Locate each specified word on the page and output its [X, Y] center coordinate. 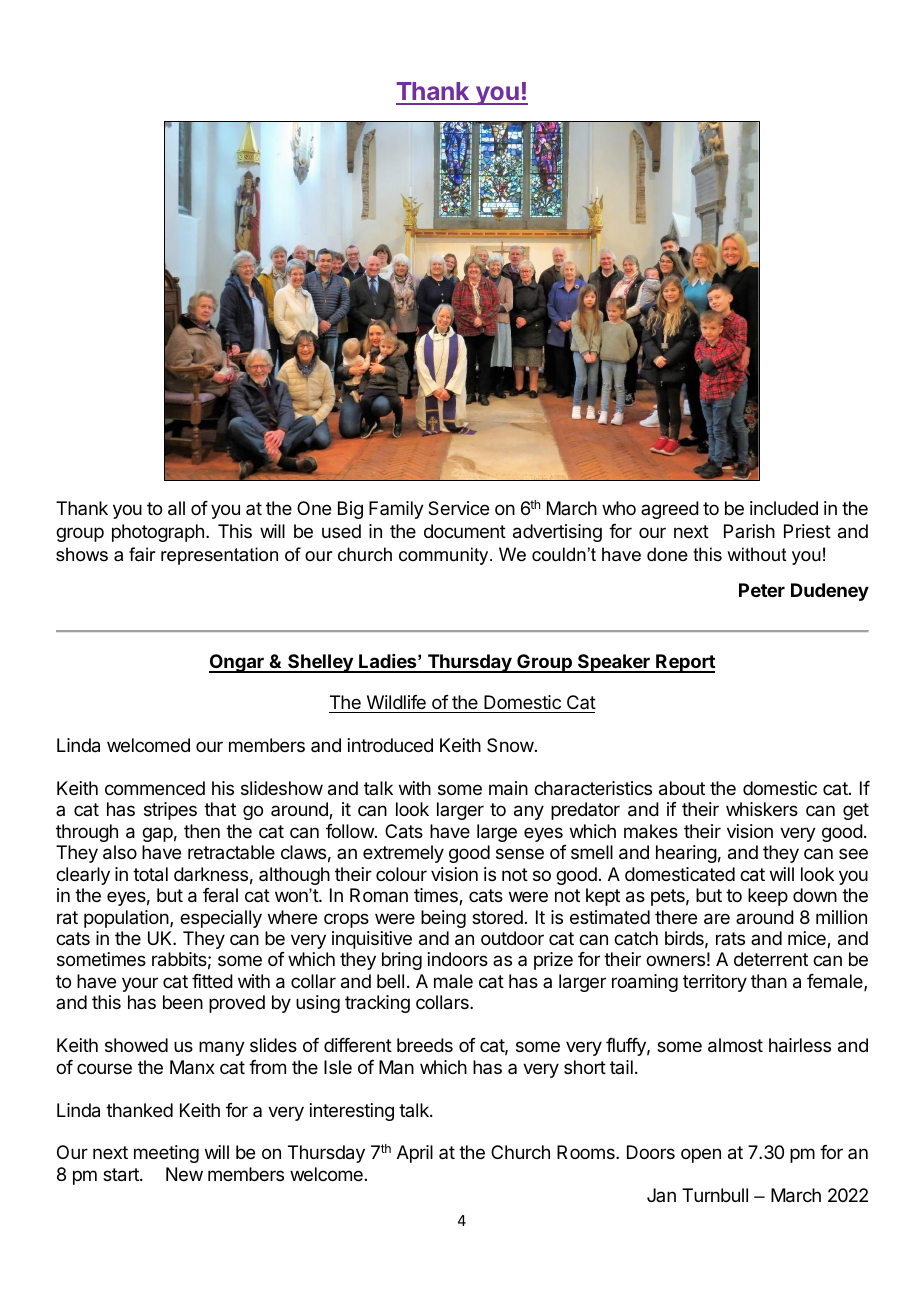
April [415, 1154]
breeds [425, 1045]
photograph [158, 533]
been [183, 1002]
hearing [686, 854]
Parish [749, 531]
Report [684, 663]
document [465, 531]
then [202, 831]
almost [735, 1045]
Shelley [320, 663]
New [184, 1174]
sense [520, 853]
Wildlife [396, 702]
